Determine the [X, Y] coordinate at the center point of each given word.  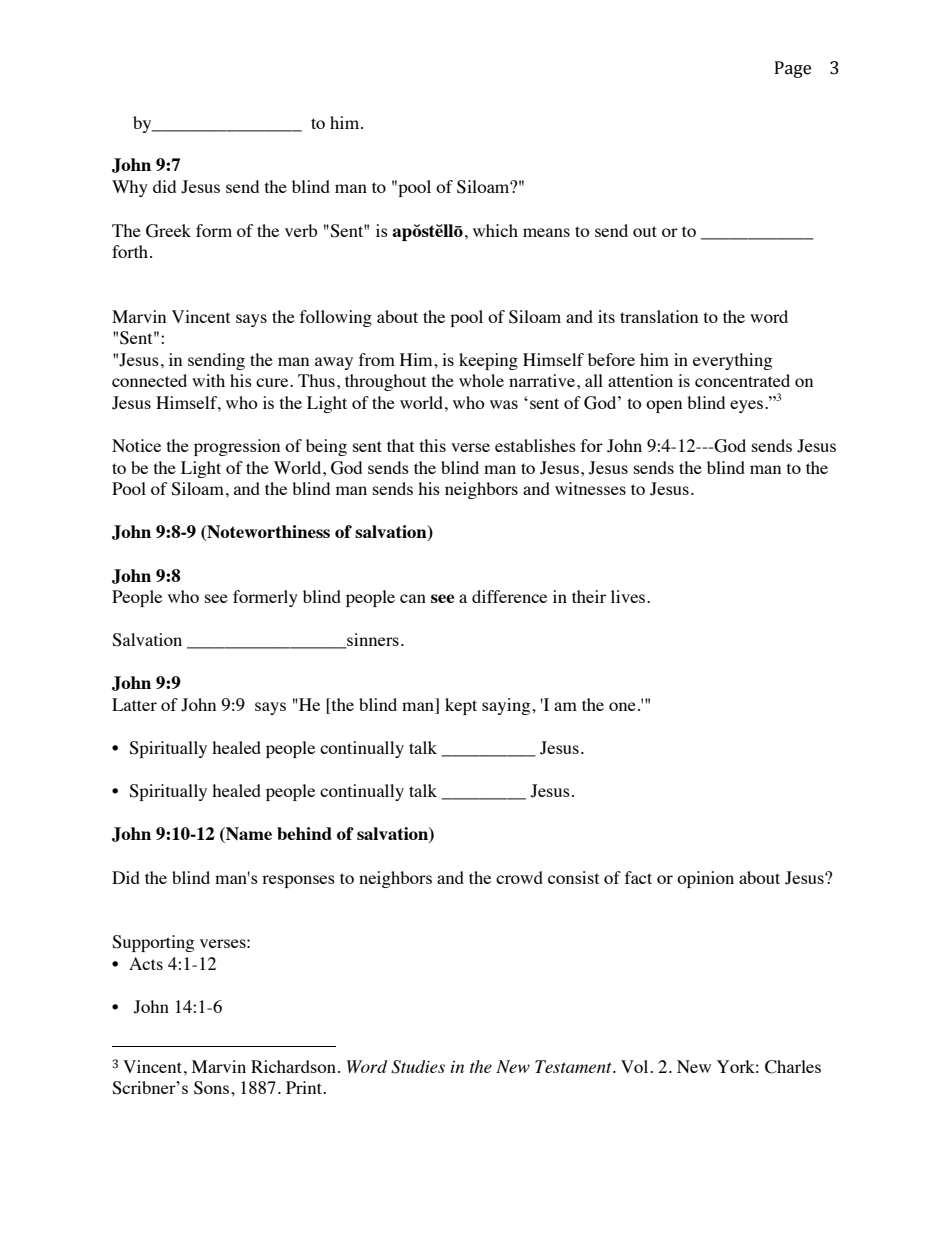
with [208, 380]
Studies [418, 1067]
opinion [705, 879]
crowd [519, 877]
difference [509, 596]
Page [793, 69]
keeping [488, 361]
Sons [211, 1088]
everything [732, 361]
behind [304, 833]
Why [130, 188]
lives [629, 596]
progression [237, 447]
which [495, 230]
